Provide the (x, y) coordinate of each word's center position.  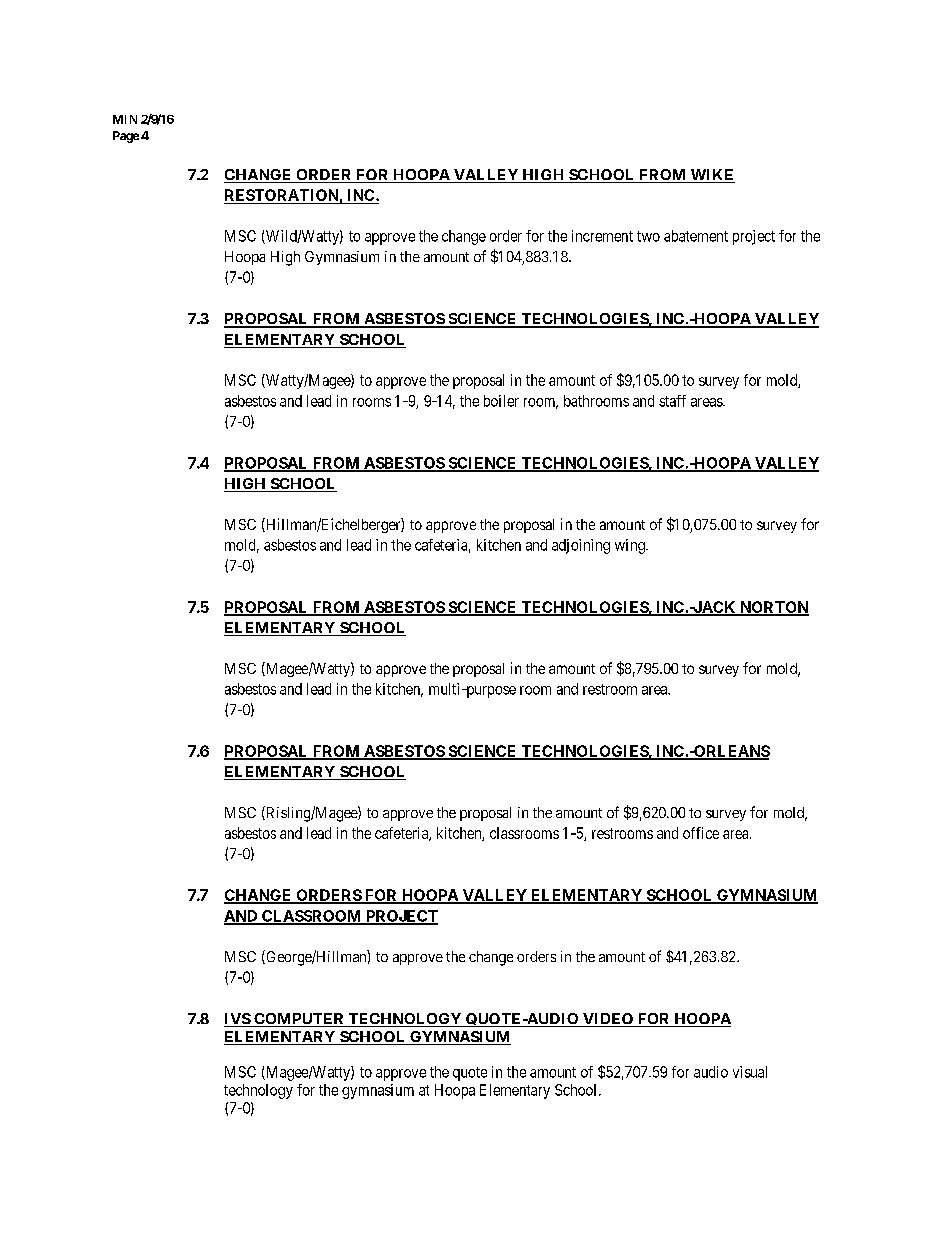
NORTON (773, 608)
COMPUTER (299, 1020)
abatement (696, 236)
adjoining (581, 546)
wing (631, 546)
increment (602, 236)
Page (126, 137)
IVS (238, 1020)
